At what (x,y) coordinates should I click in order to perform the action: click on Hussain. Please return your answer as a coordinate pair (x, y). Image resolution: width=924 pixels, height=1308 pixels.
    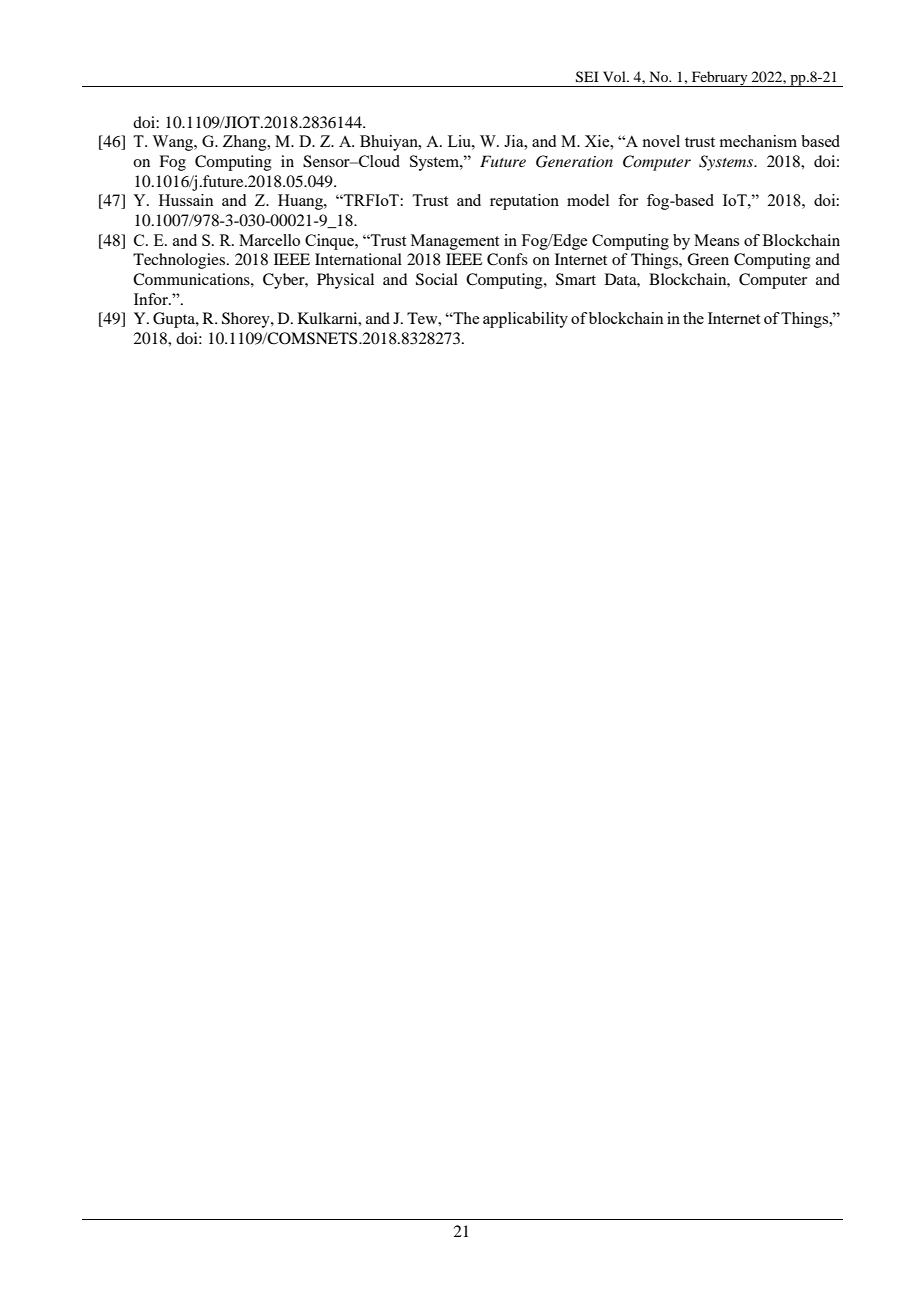
    Looking at the image, I should click on (186, 200).
